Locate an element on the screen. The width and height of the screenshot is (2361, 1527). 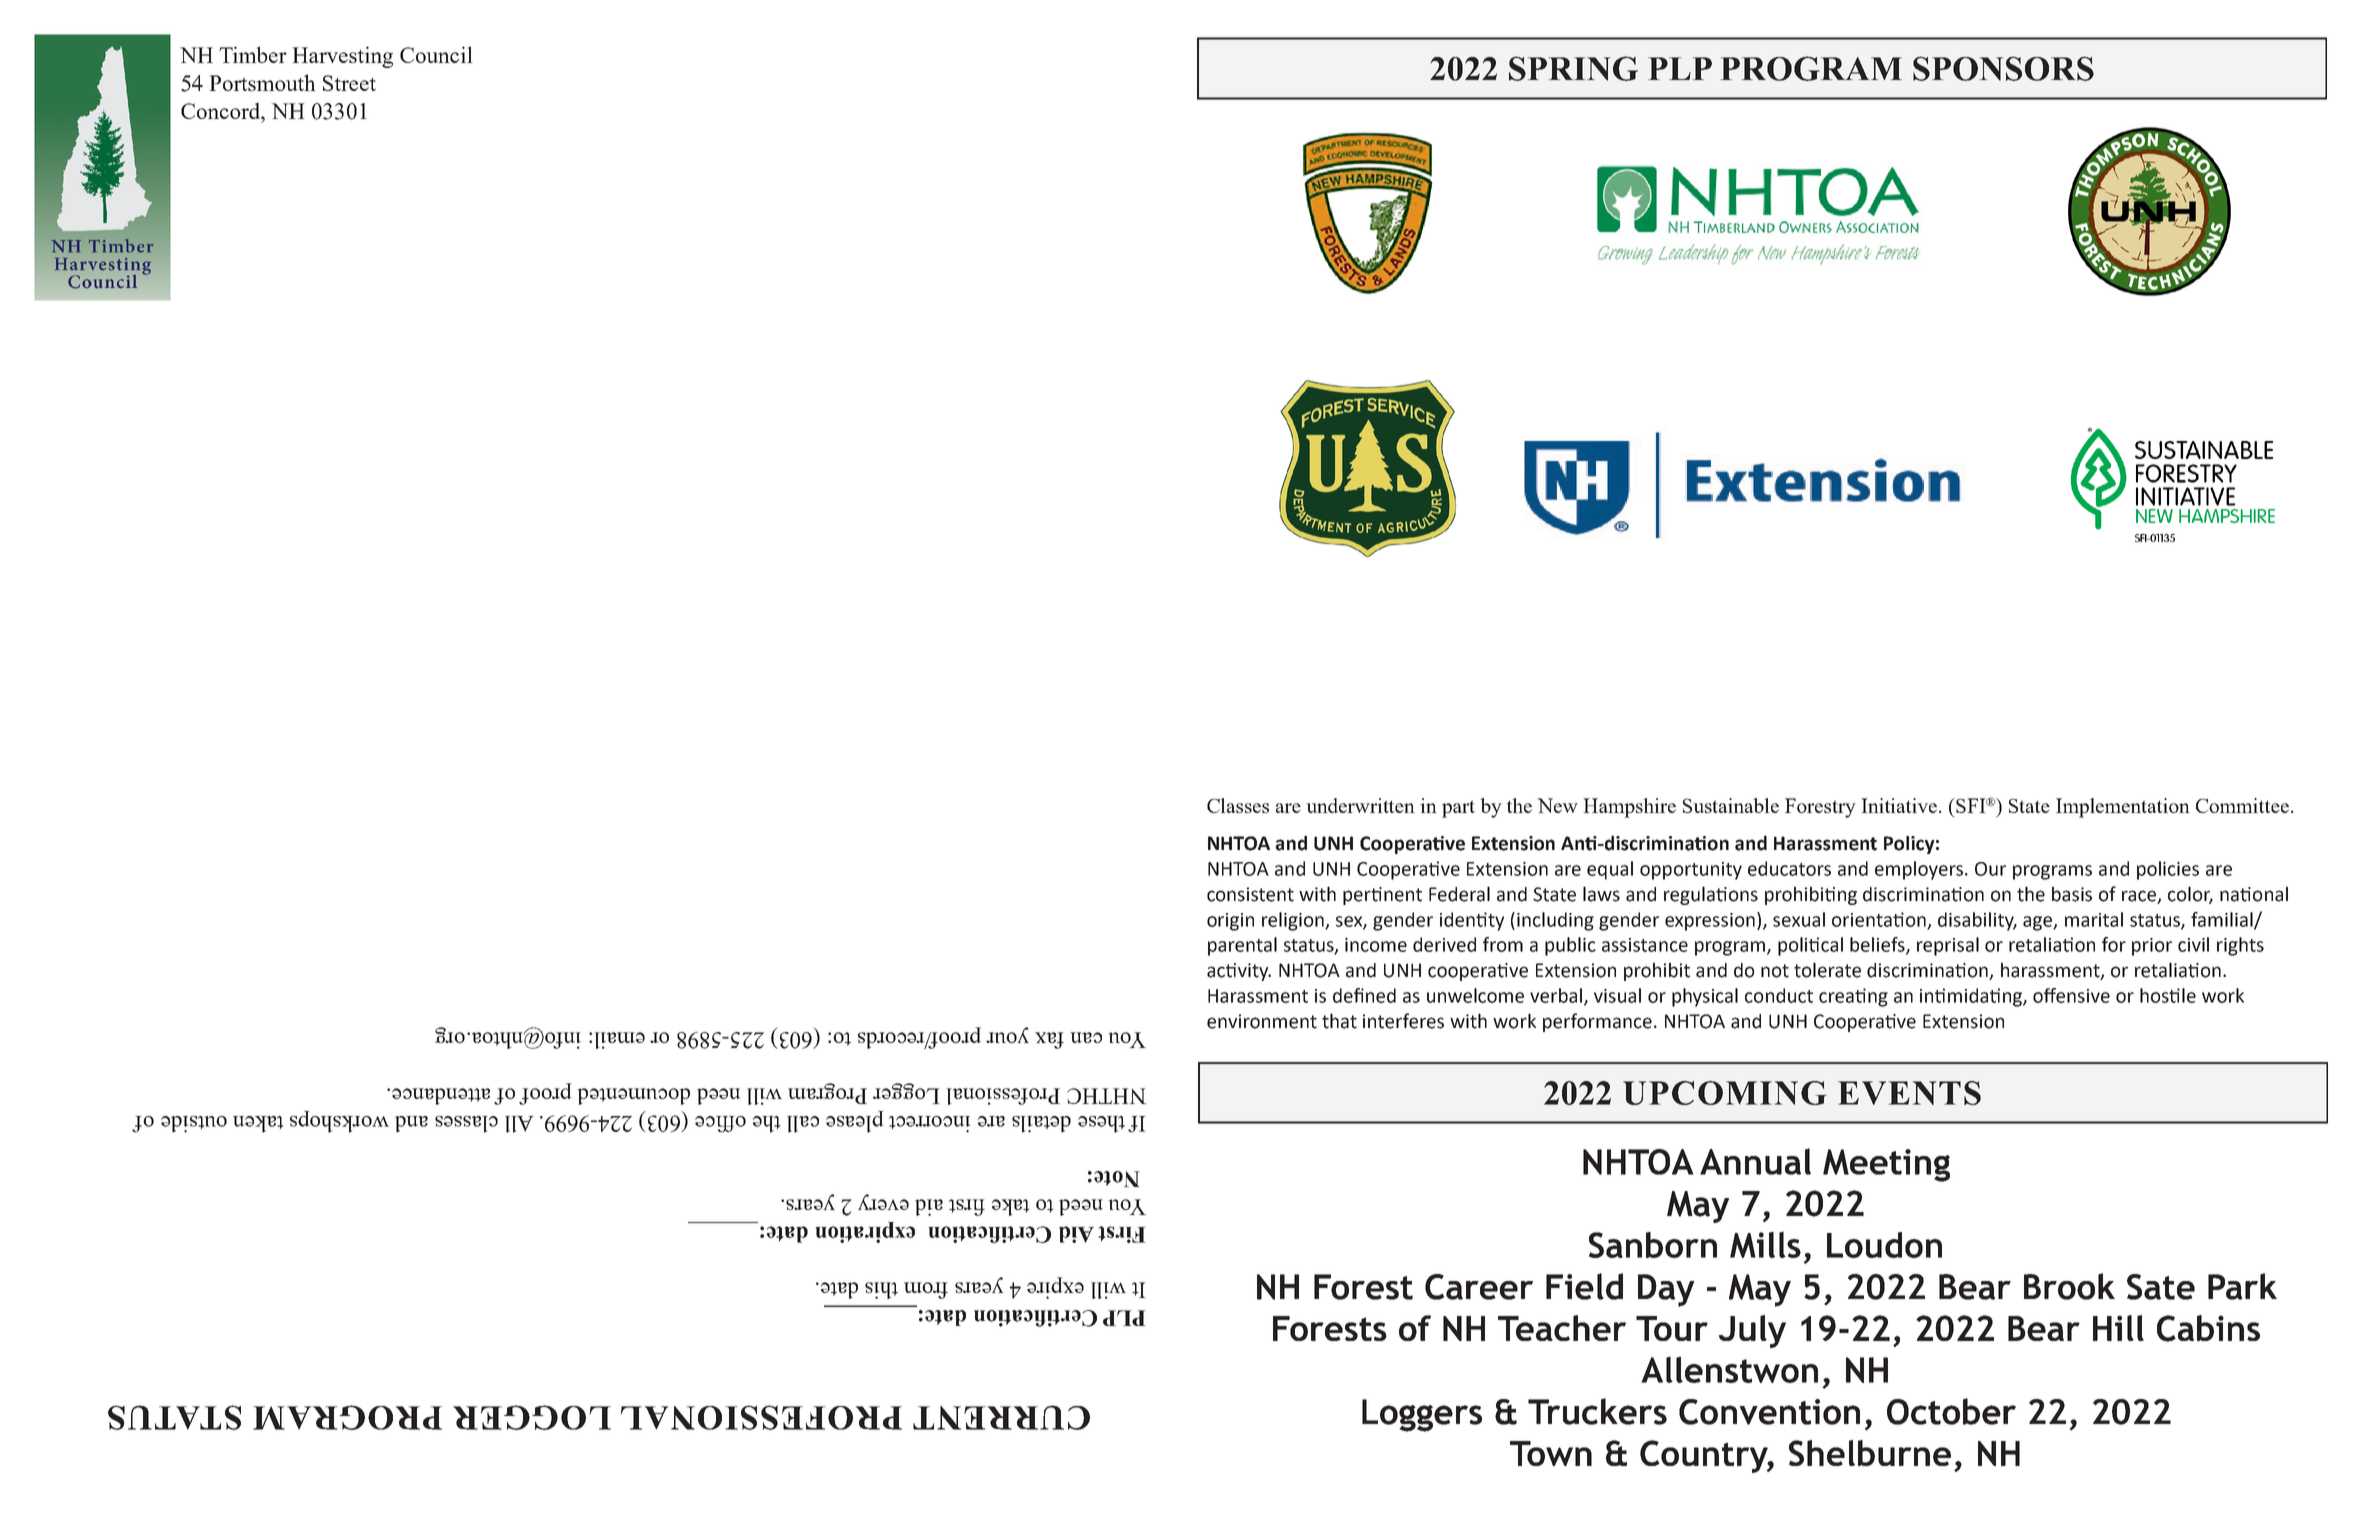
Career is located at coordinates (1479, 1287).
